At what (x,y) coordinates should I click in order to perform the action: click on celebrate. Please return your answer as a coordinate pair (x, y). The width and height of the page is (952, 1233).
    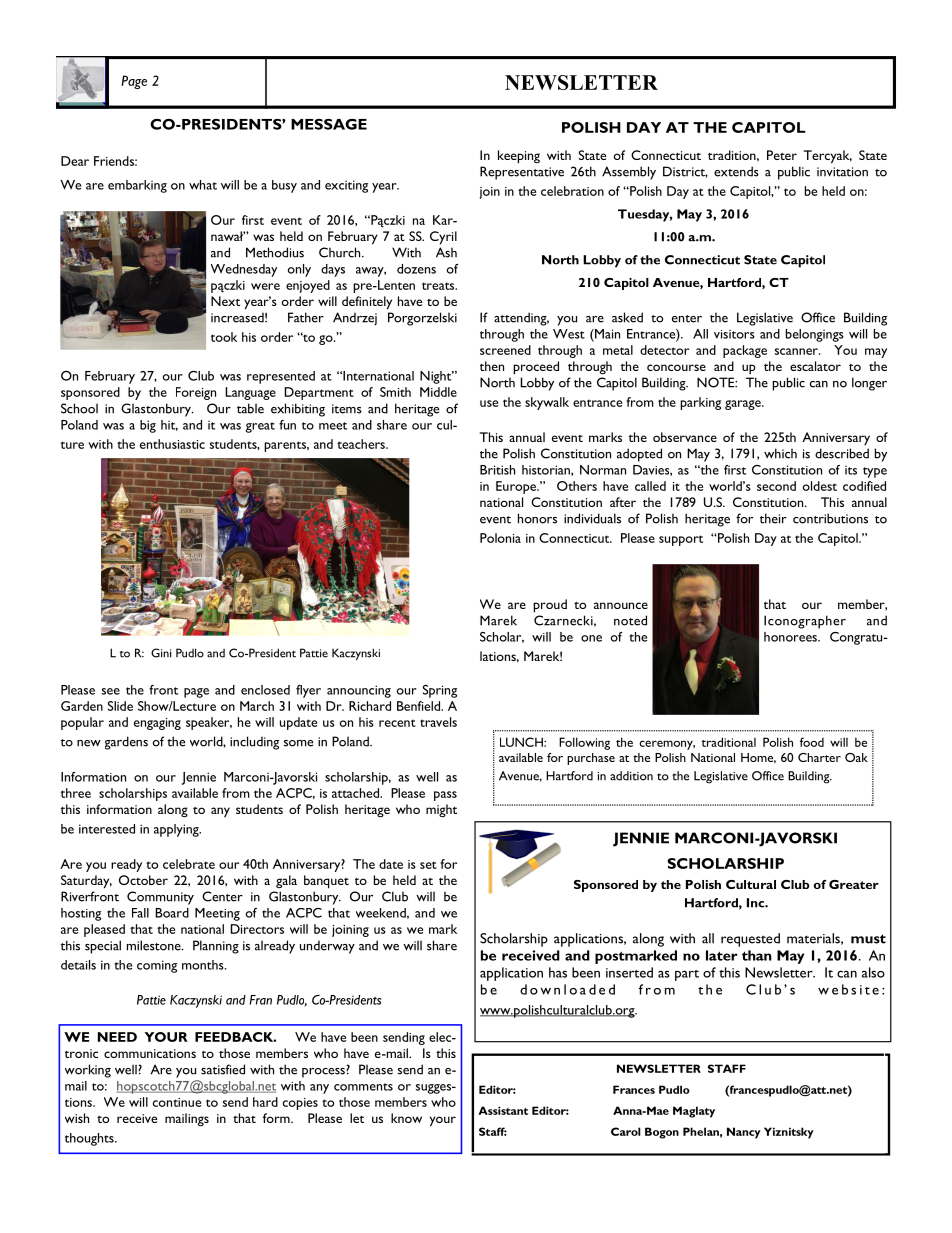
    Looking at the image, I should click on (189, 864).
